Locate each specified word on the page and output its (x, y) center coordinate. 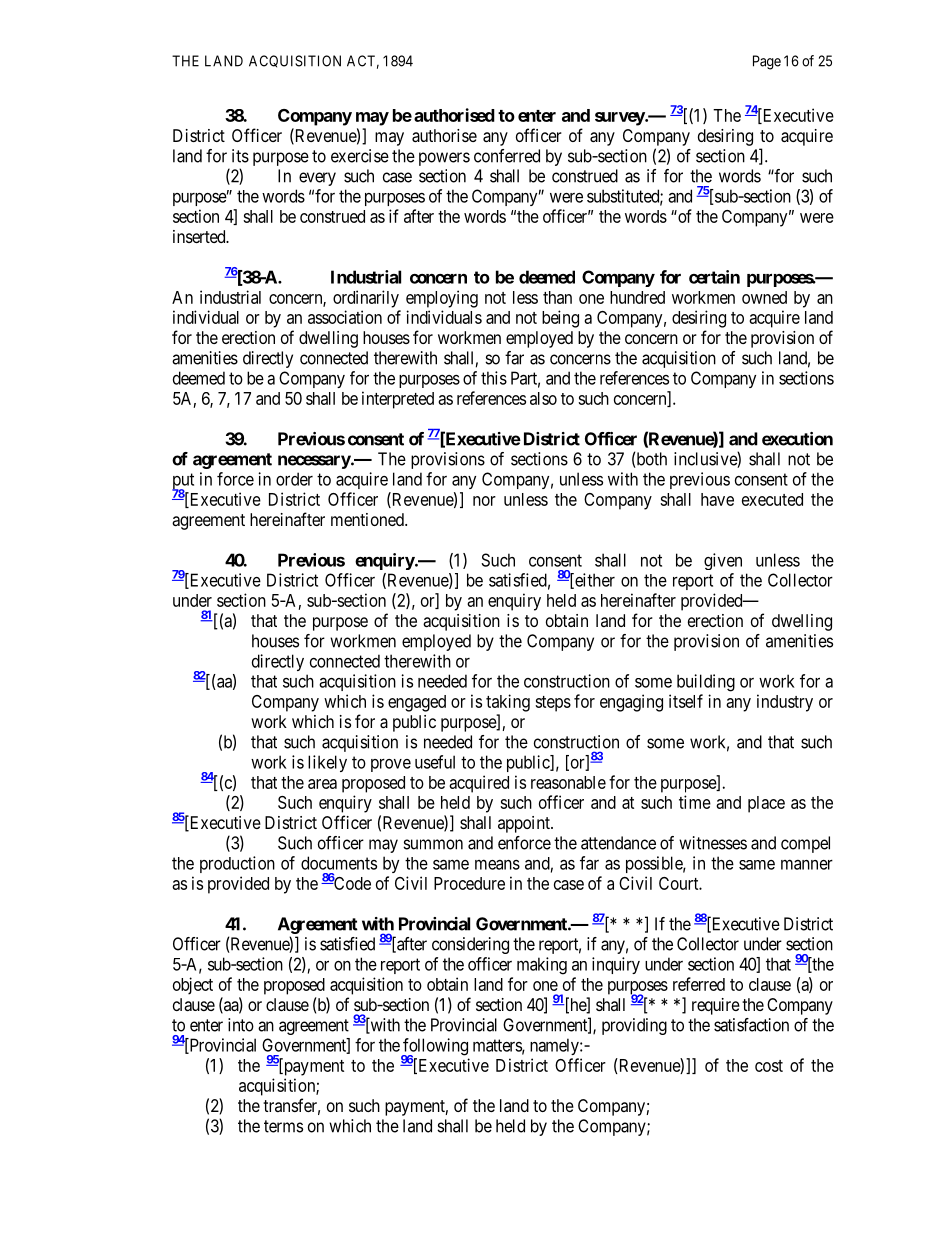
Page (767, 62)
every (317, 179)
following (434, 1048)
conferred (507, 156)
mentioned (368, 519)
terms (283, 1126)
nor (484, 501)
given (723, 561)
